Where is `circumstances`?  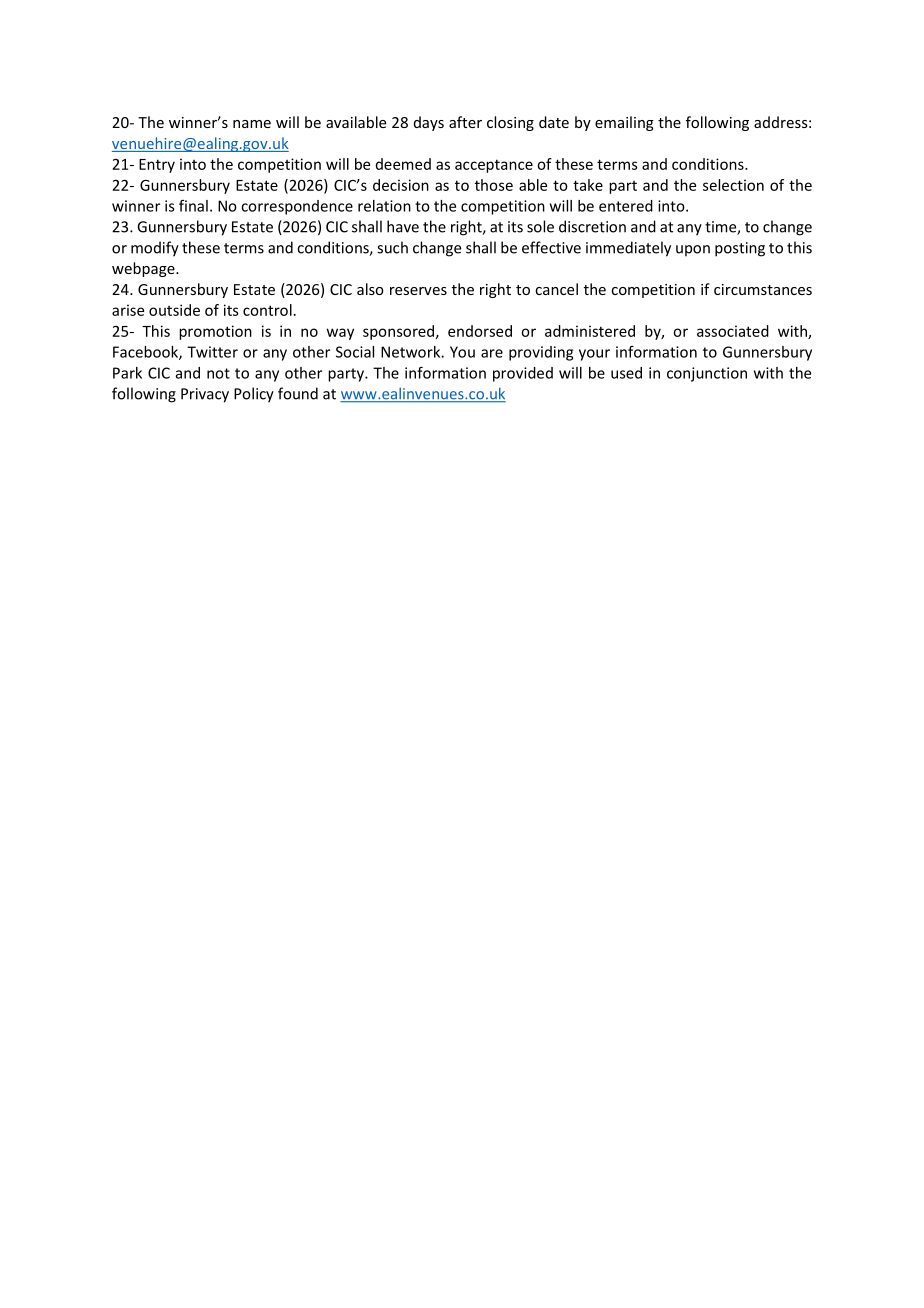 circumstances is located at coordinates (763, 289).
